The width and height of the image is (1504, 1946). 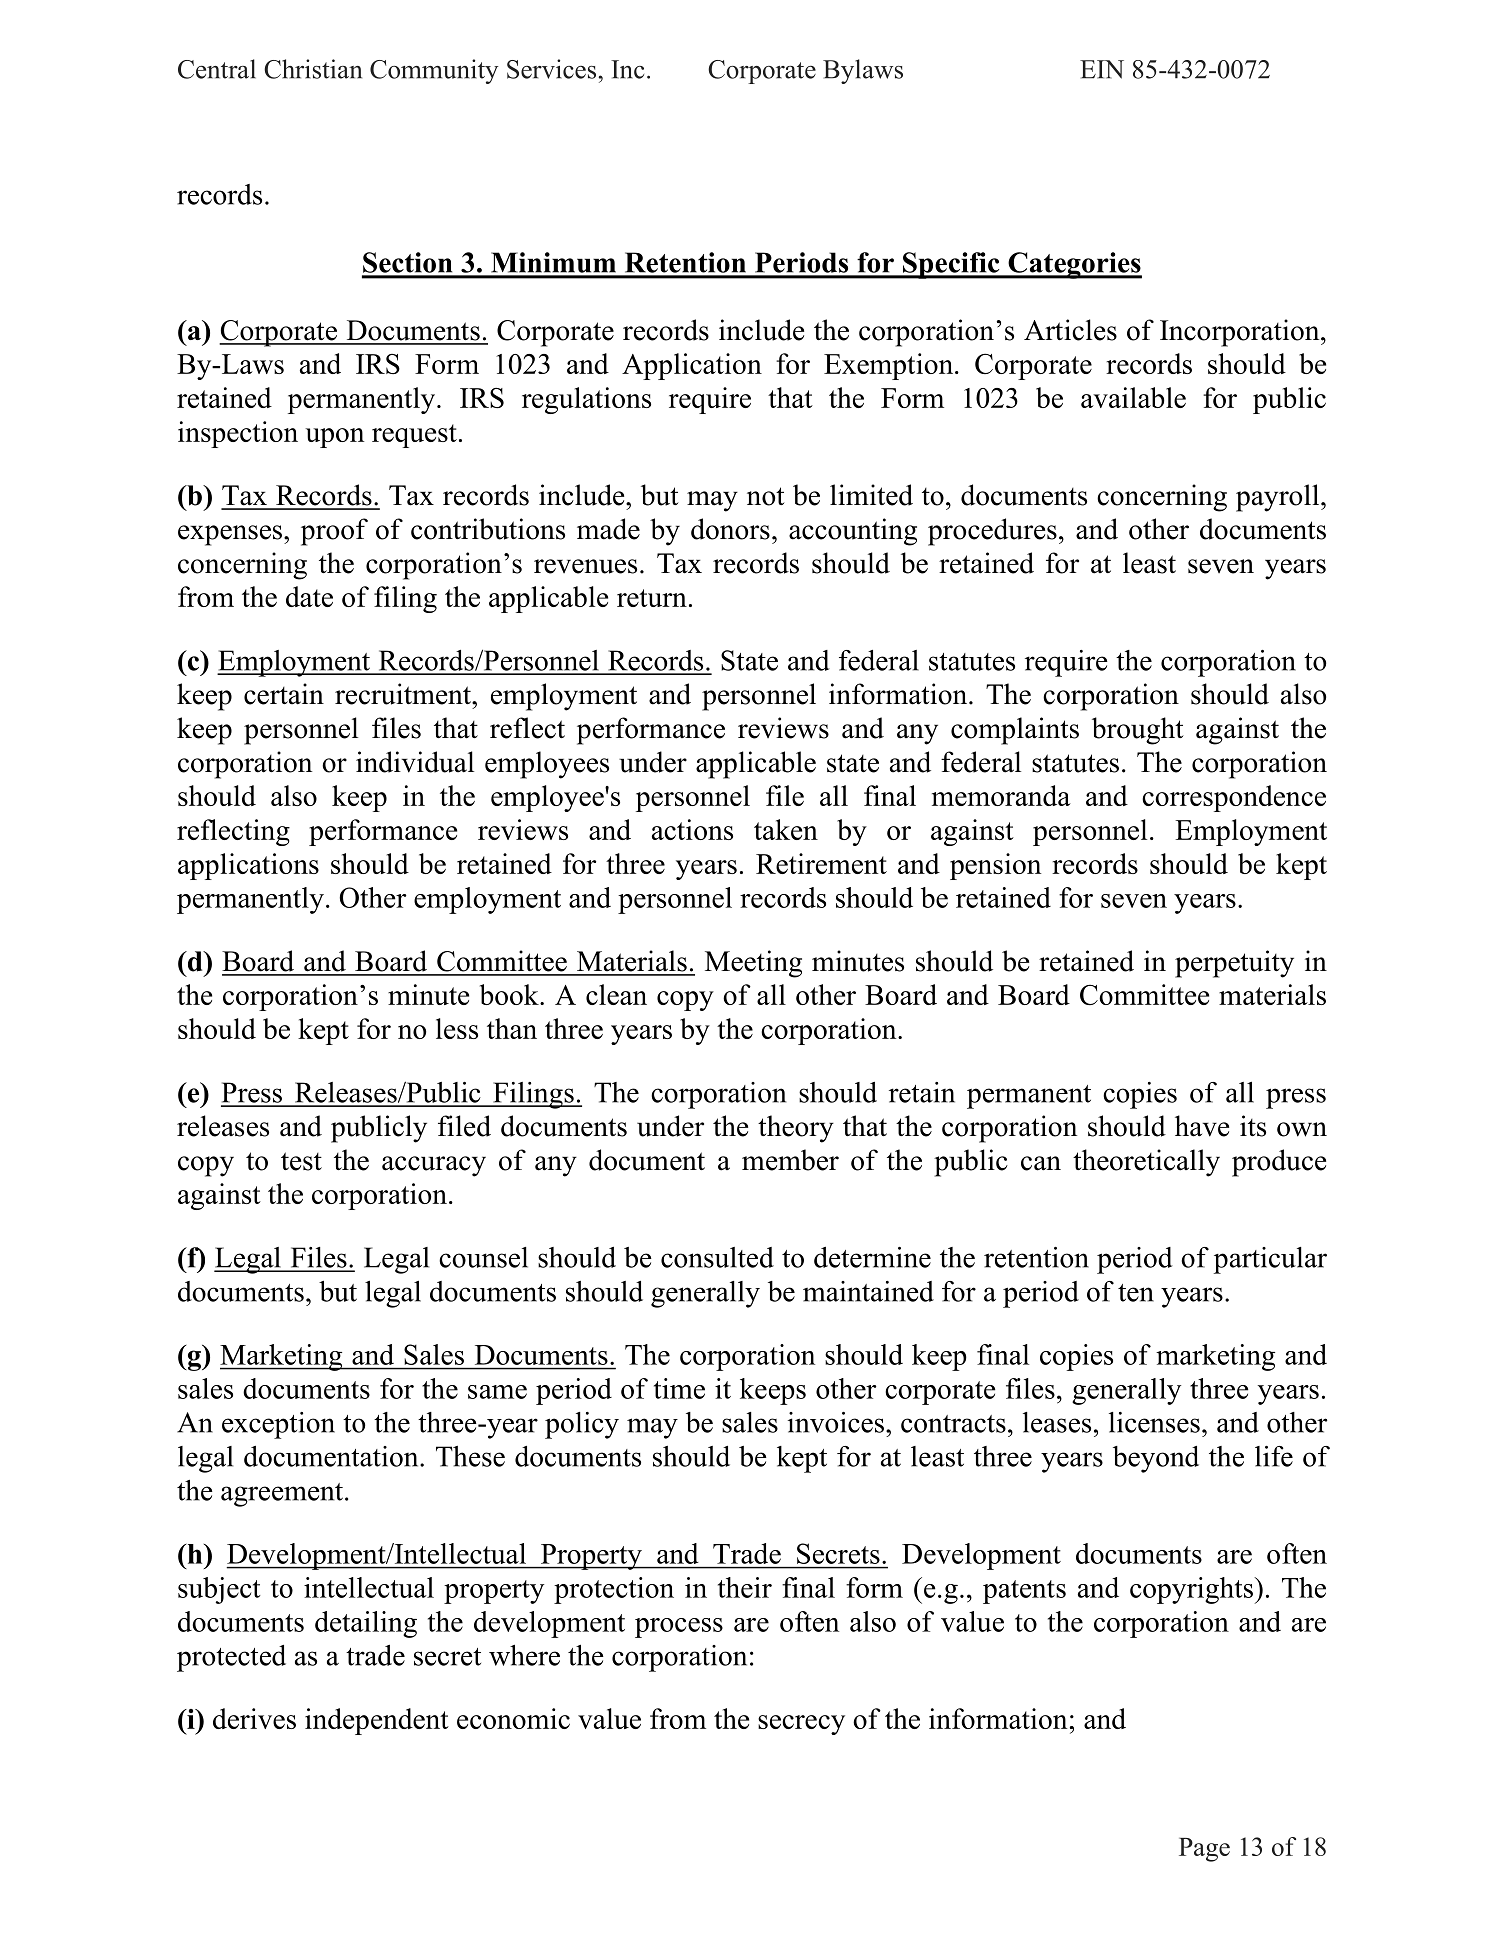 I want to click on EIN, so click(x=1102, y=69).
